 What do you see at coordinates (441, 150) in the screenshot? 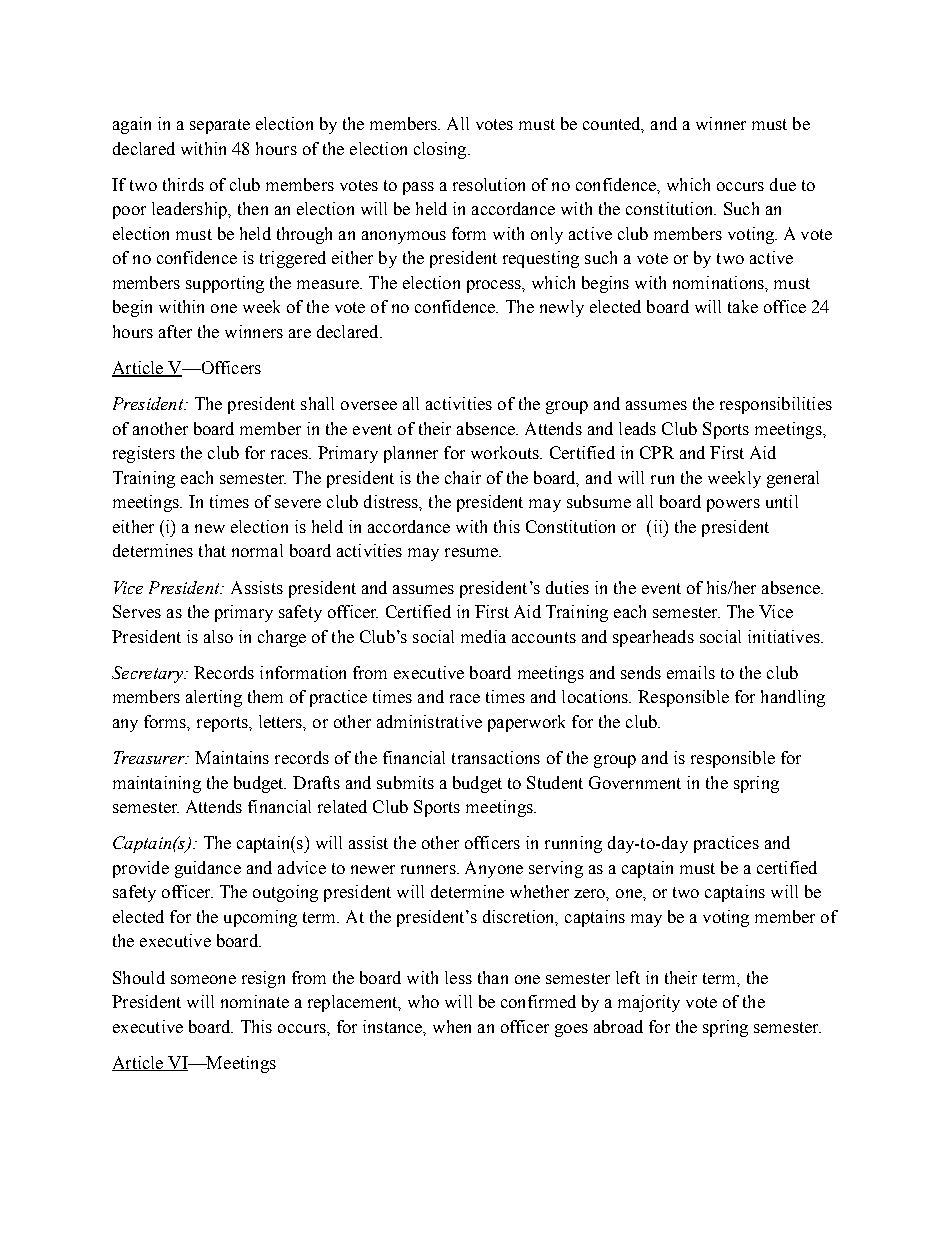
I see `closing` at bounding box center [441, 150].
